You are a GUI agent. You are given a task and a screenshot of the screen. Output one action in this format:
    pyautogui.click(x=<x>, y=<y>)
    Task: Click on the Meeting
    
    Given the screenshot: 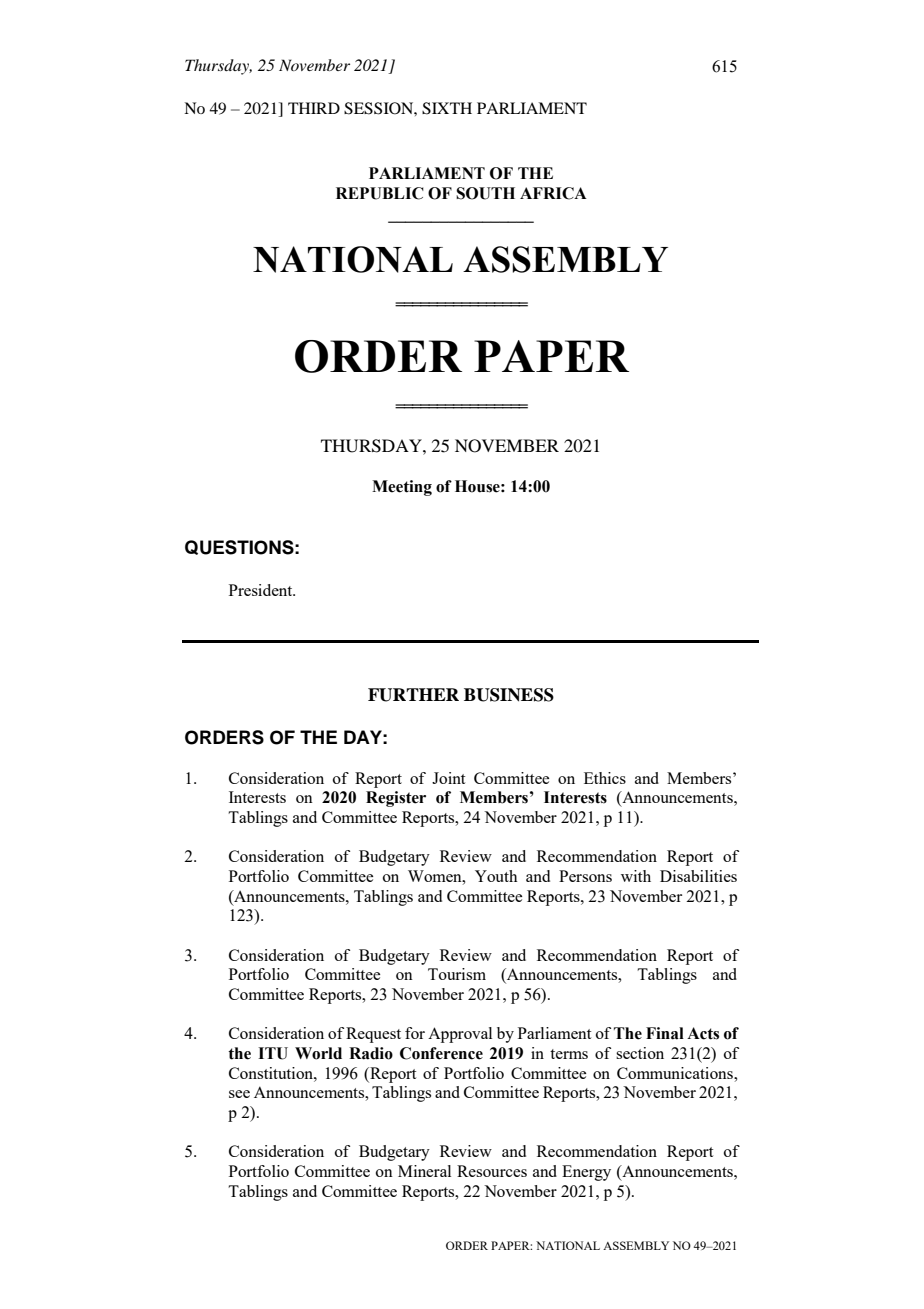 What is the action you would take?
    pyautogui.click(x=402, y=488)
